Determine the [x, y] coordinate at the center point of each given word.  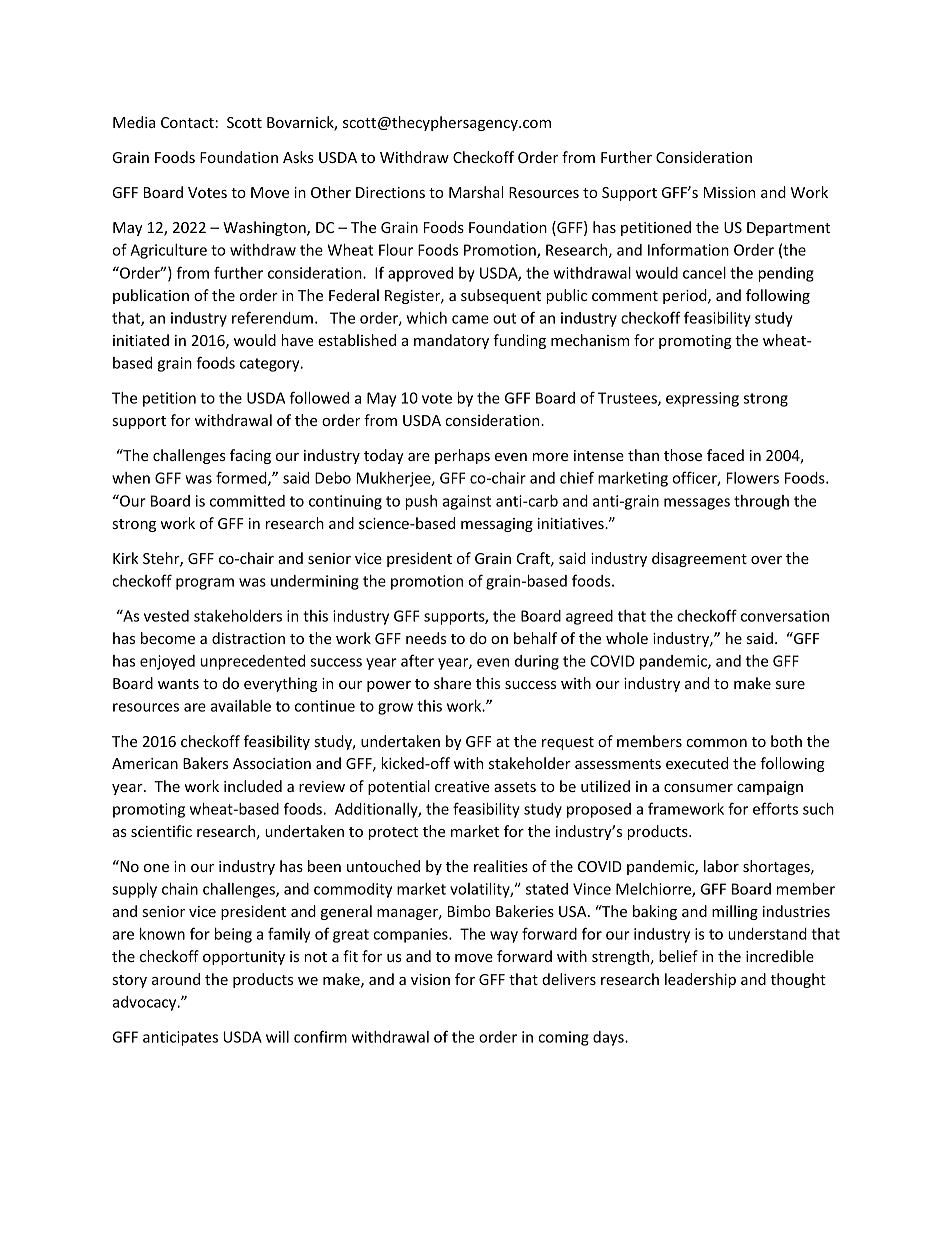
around [176, 979]
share [452, 683]
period [686, 296]
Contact [187, 122]
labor [721, 866]
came [470, 319]
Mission [729, 192]
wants [178, 684]
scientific [161, 831]
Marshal [476, 192]
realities [501, 866]
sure [790, 685]
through [761, 502]
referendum [272, 317]
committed [247, 501]
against [467, 502]
